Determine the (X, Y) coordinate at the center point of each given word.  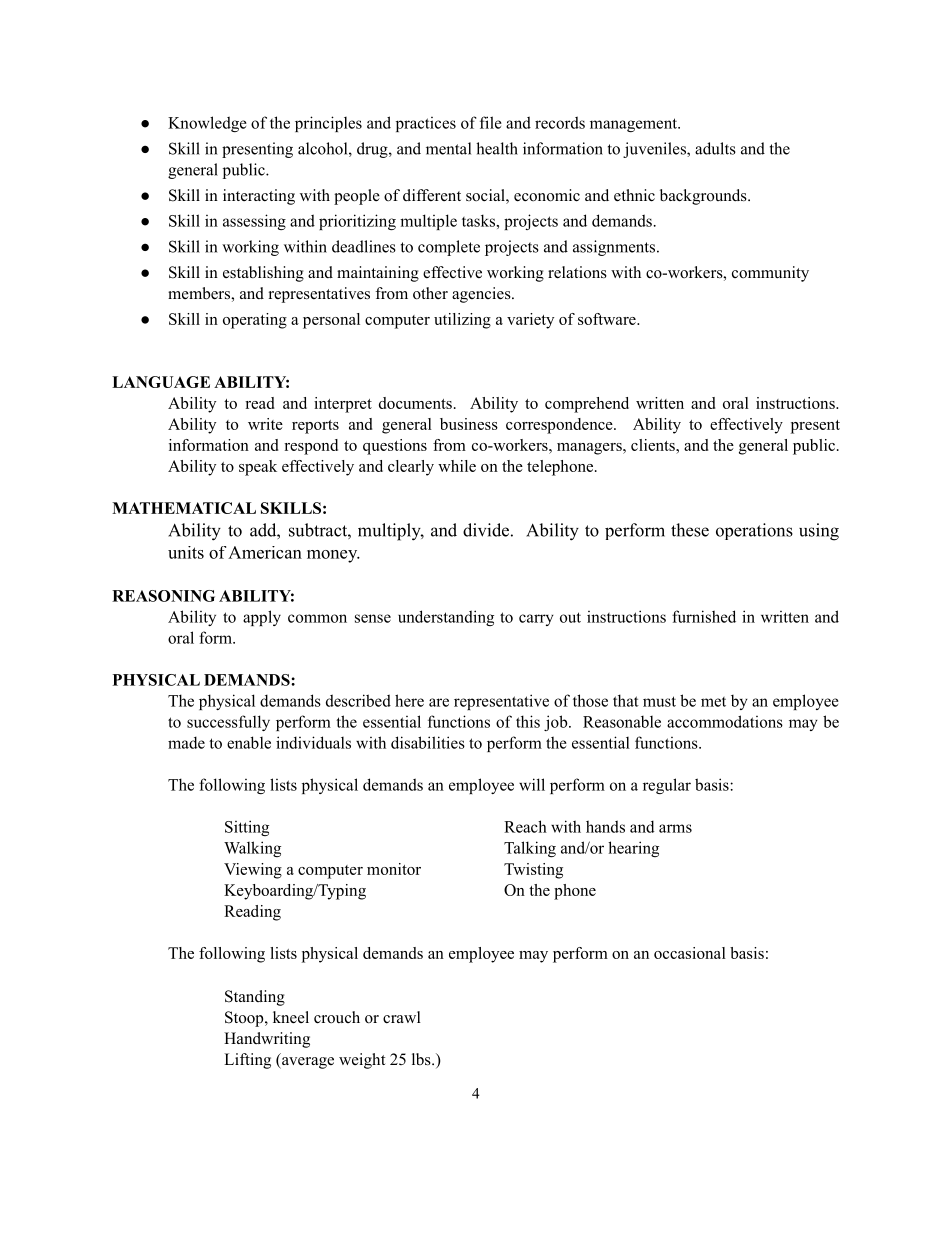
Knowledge (207, 124)
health (497, 148)
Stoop (245, 1019)
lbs (422, 1059)
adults (715, 148)
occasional (690, 953)
